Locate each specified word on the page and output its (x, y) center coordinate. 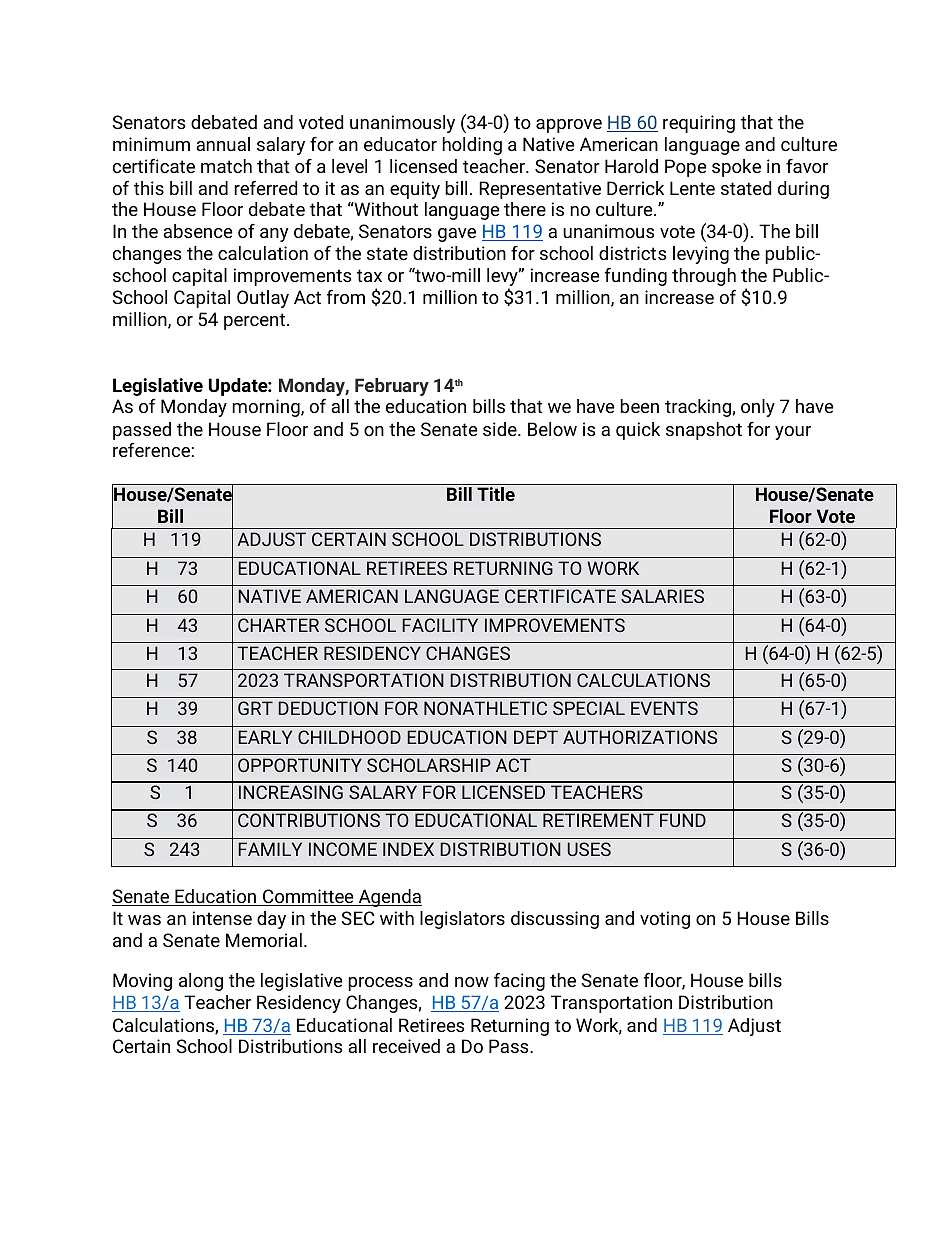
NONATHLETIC (485, 708)
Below (552, 429)
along (201, 982)
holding (472, 146)
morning (267, 408)
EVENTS (664, 708)
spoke (736, 168)
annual (223, 144)
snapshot (704, 431)
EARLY (265, 737)
